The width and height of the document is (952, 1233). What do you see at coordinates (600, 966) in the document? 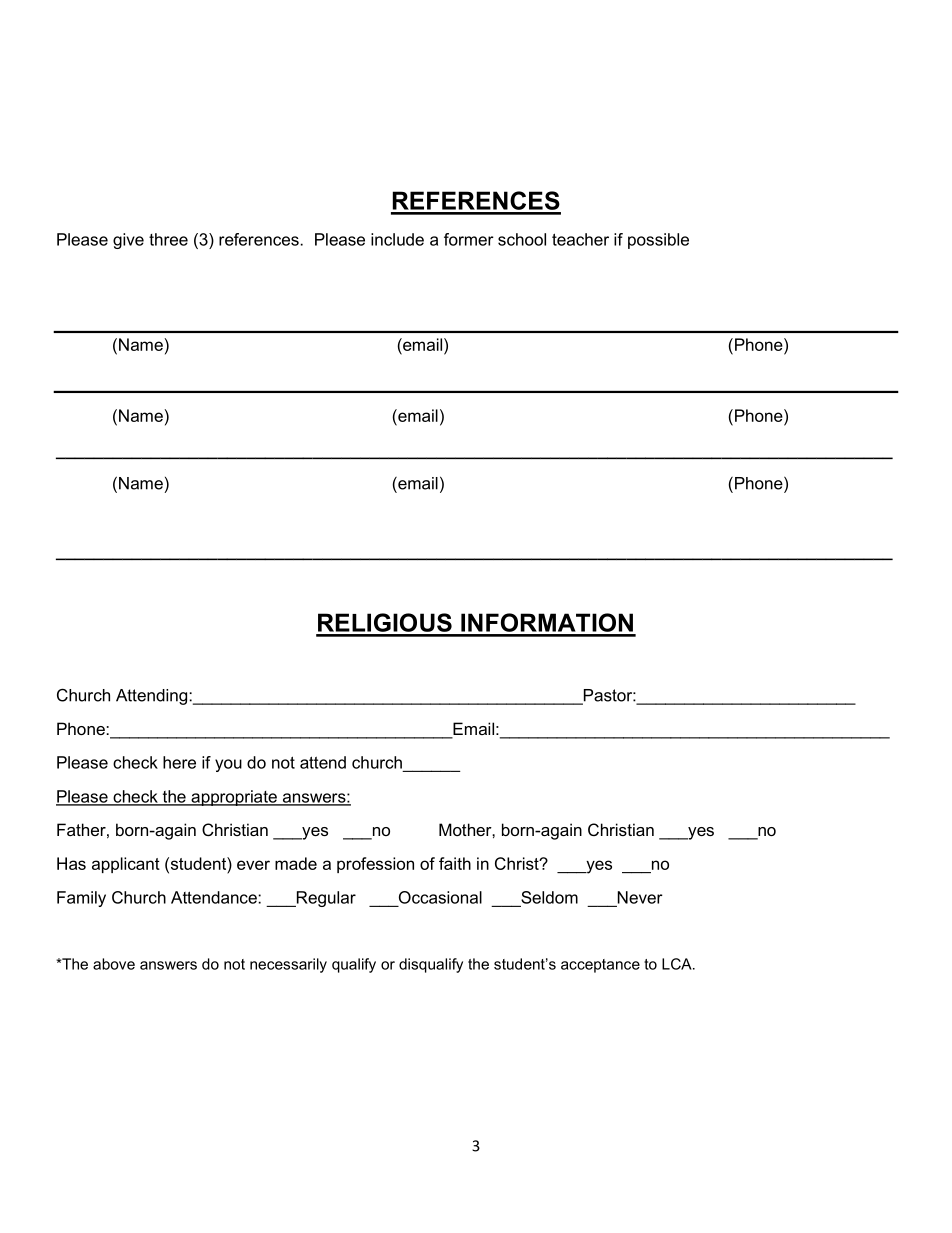
I see `acceptance` at bounding box center [600, 966].
